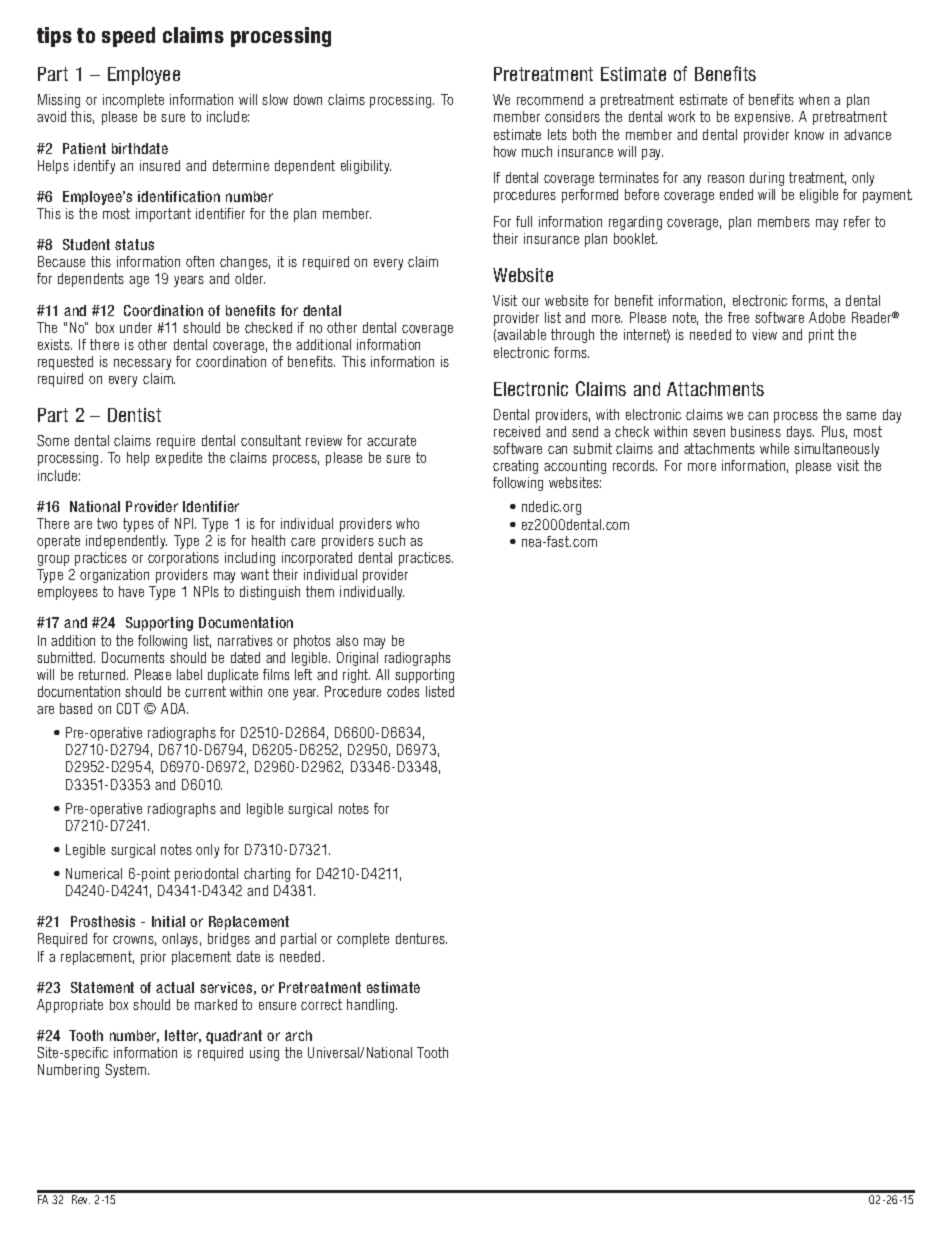 The width and height of the screenshot is (952, 1233). What do you see at coordinates (372, 1006) in the screenshot?
I see `handling` at bounding box center [372, 1006].
